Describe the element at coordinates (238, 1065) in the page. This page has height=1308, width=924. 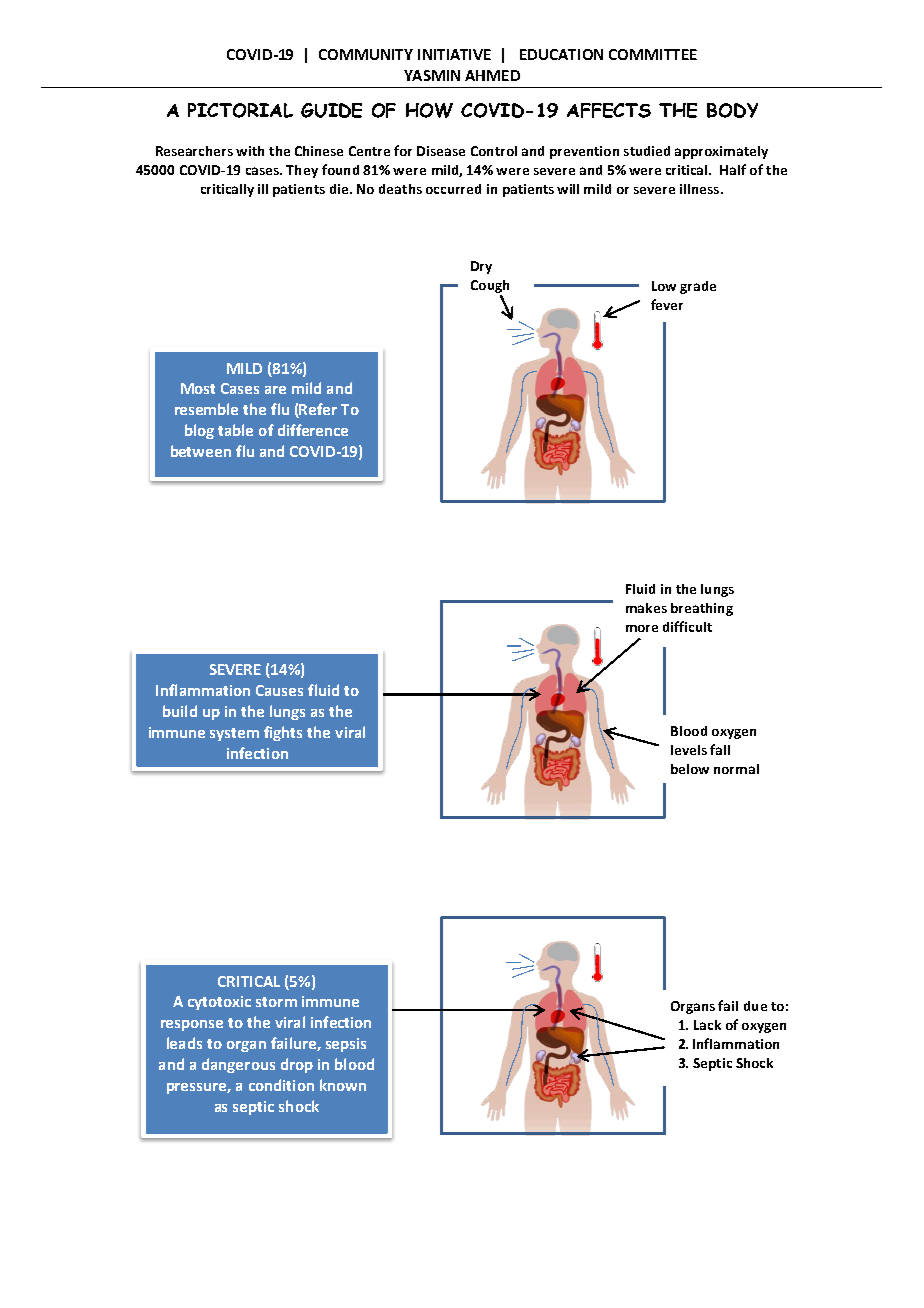
I see `dangerous` at that location.
